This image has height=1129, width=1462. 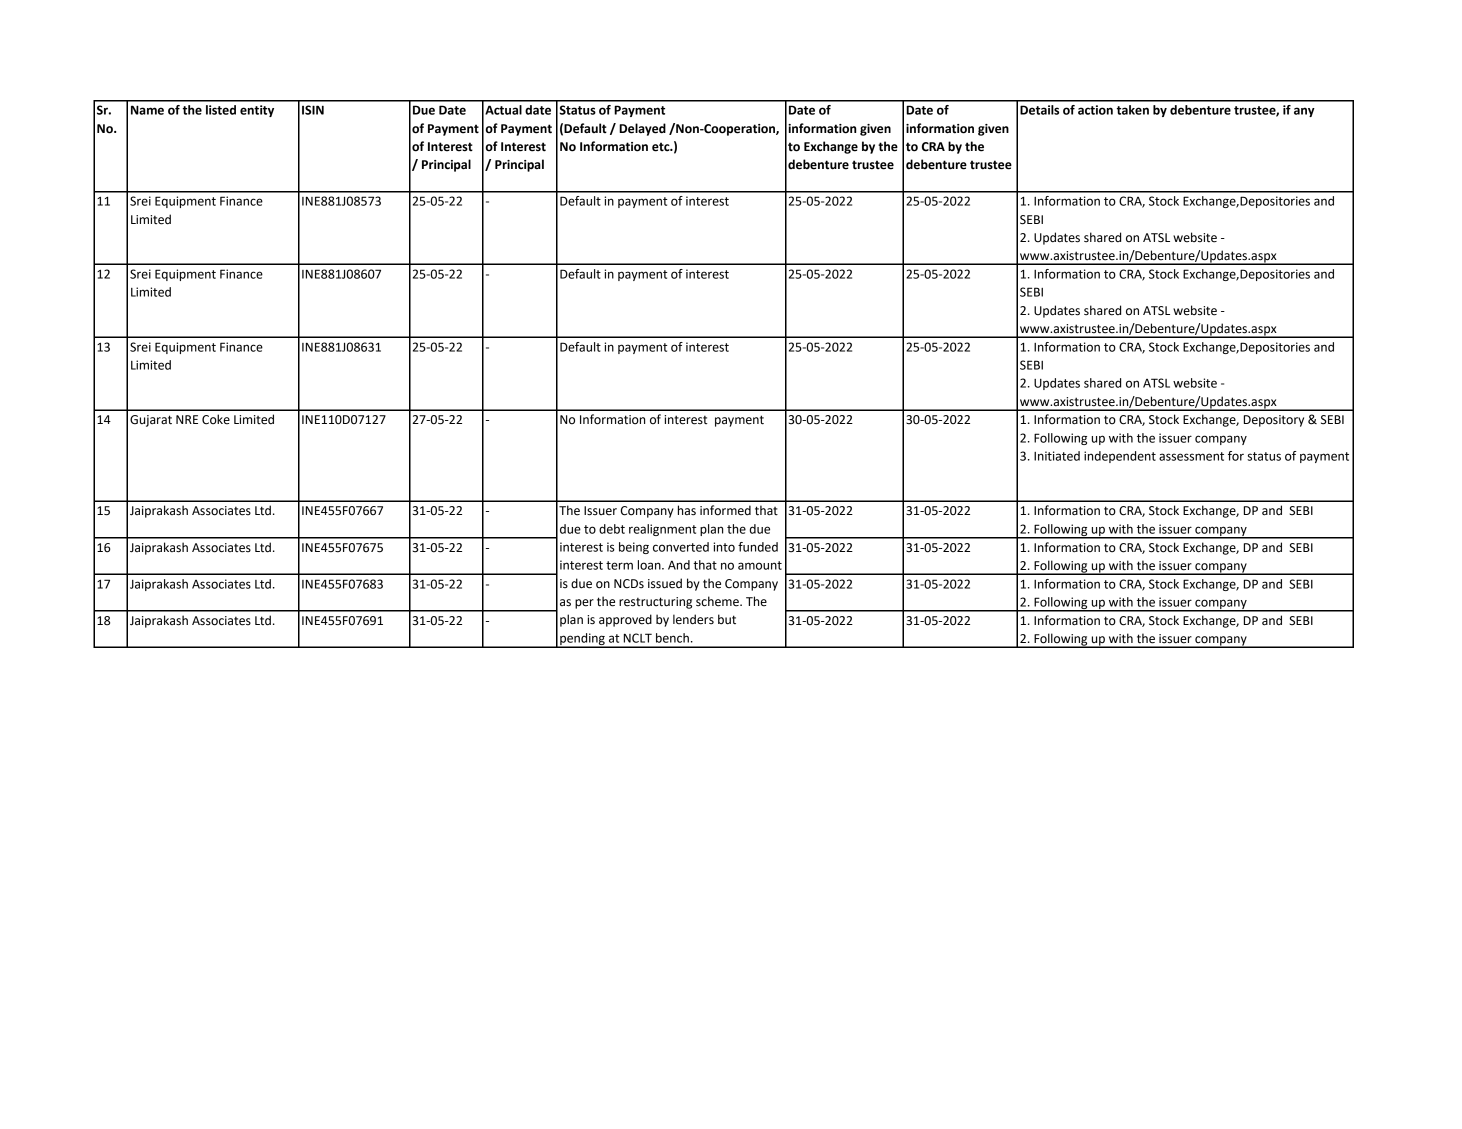 What do you see at coordinates (727, 619) in the image?
I see `but` at bounding box center [727, 619].
